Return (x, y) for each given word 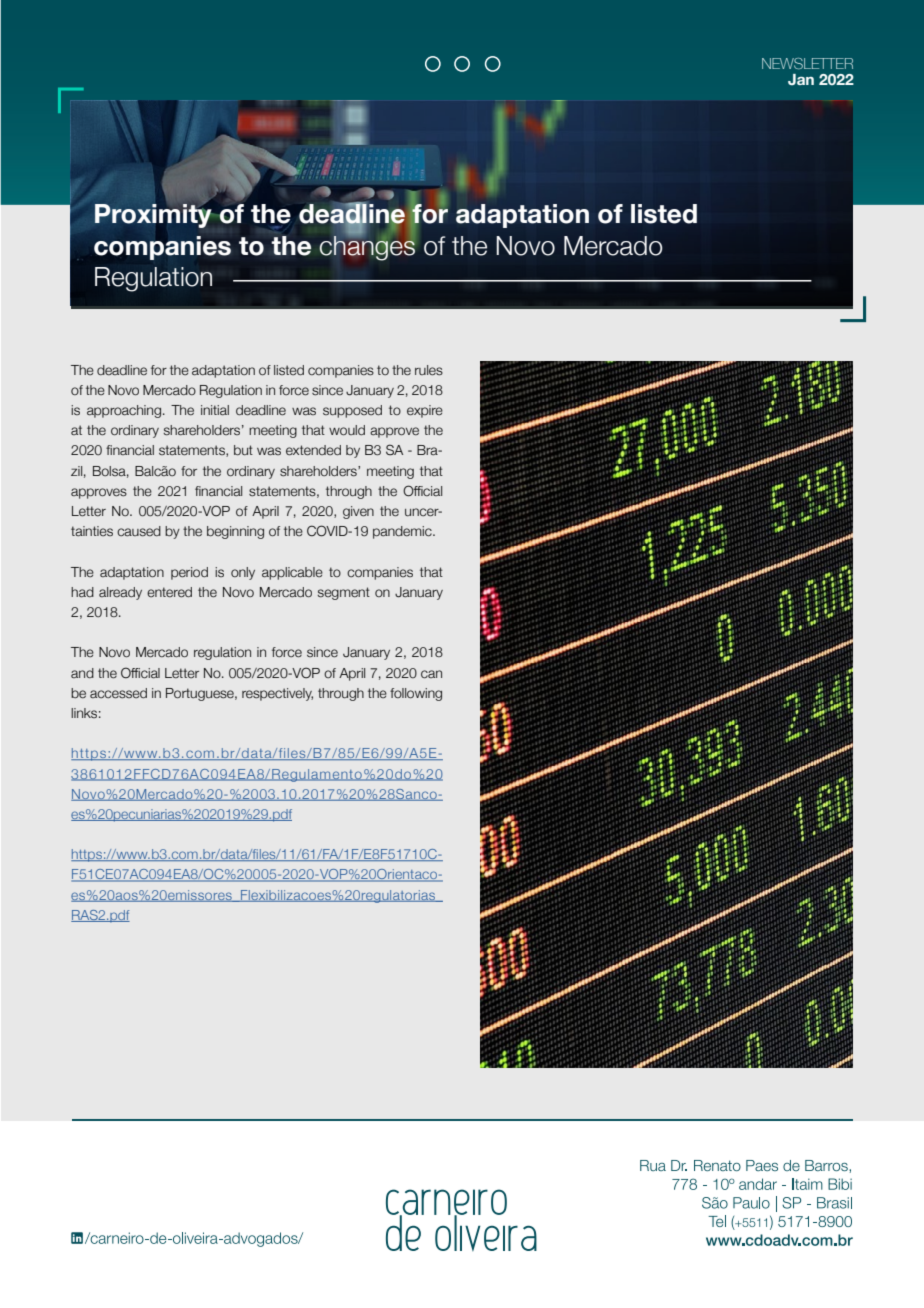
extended (313, 450)
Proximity (153, 215)
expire (425, 411)
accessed (118, 693)
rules (429, 370)
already (120, 593)
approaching (124, 411)
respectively (277, 694)
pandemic (403, 532)
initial (215, 410)
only (243, 573)
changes (367, 247)
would (347, 430)
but (243, 450)
